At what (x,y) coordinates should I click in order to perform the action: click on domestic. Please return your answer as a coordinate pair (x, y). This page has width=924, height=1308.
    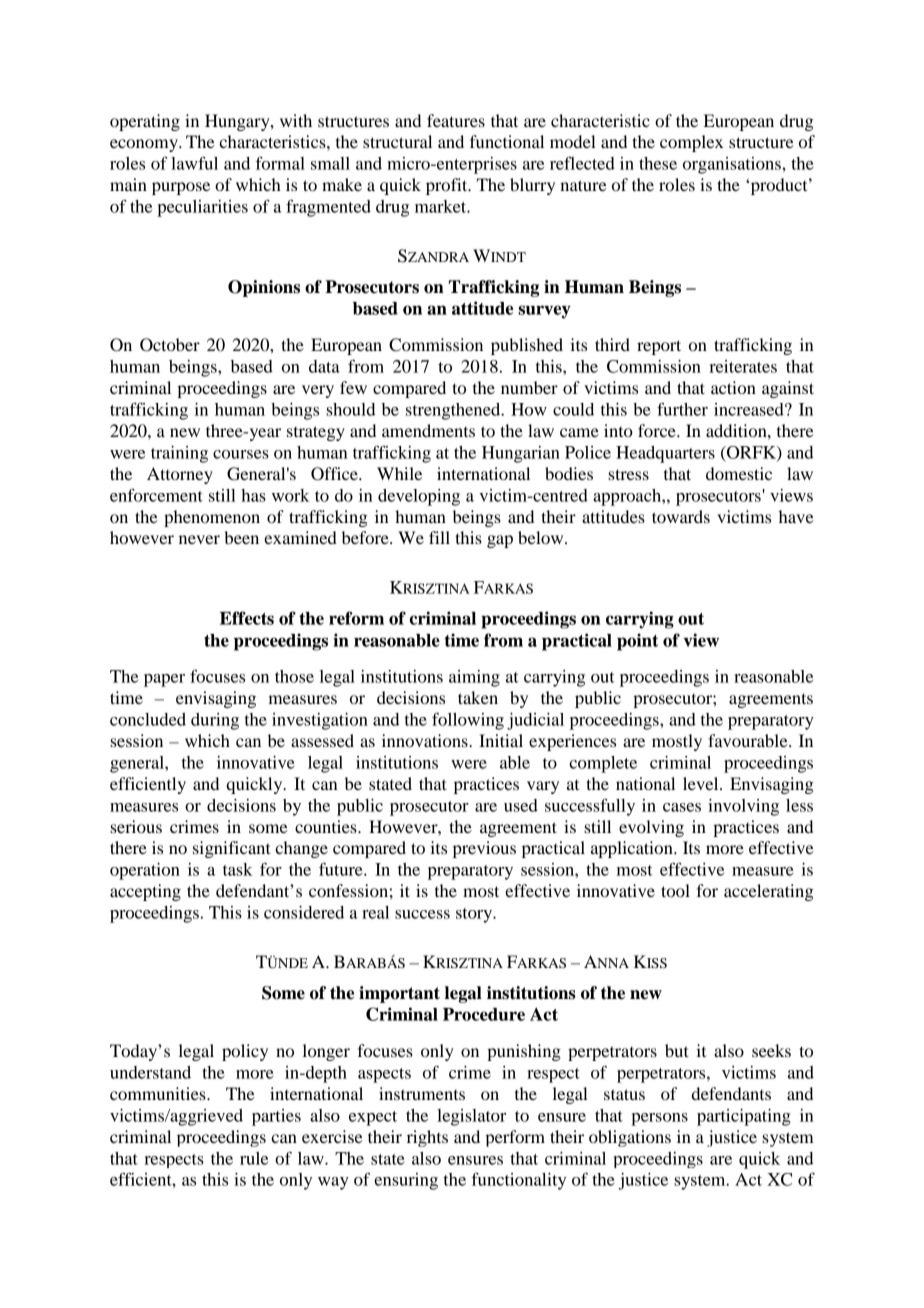
    Looking at the image, I should click on (739, 473).
